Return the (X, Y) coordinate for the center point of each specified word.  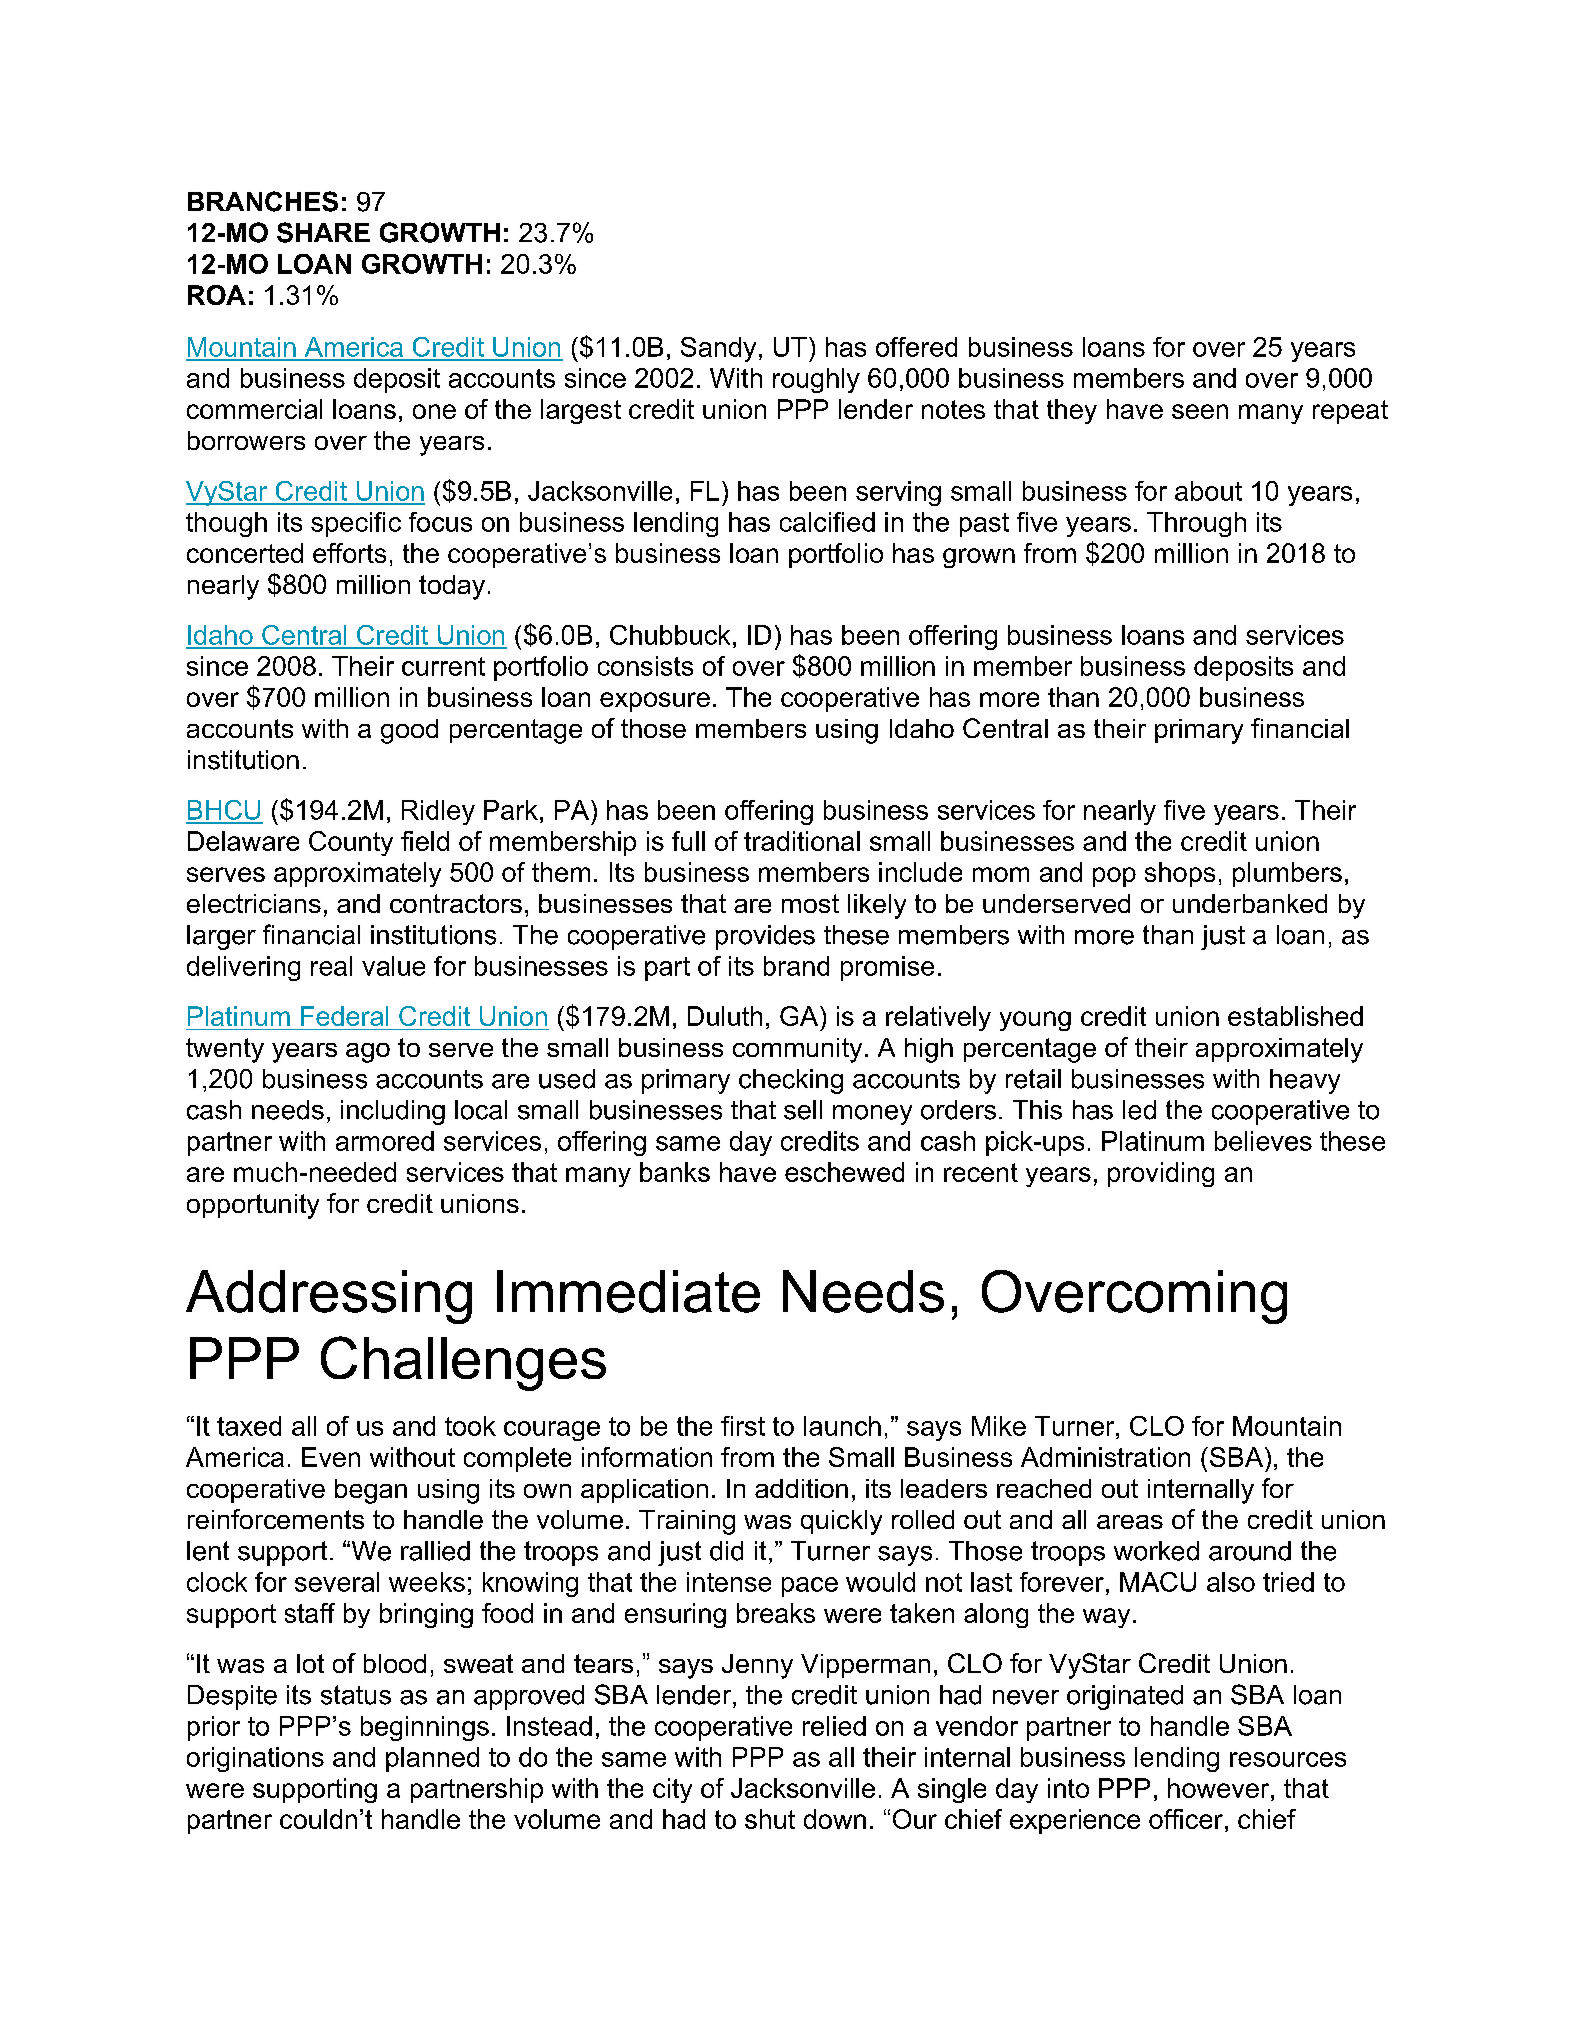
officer (1186, 1819)
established (1295, 1016)
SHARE (323, 232)
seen (1200, 411)
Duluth (725, 1016)
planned (432, 1759)
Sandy (718, 349)
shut (770, 1819)
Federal (344, 1016)
